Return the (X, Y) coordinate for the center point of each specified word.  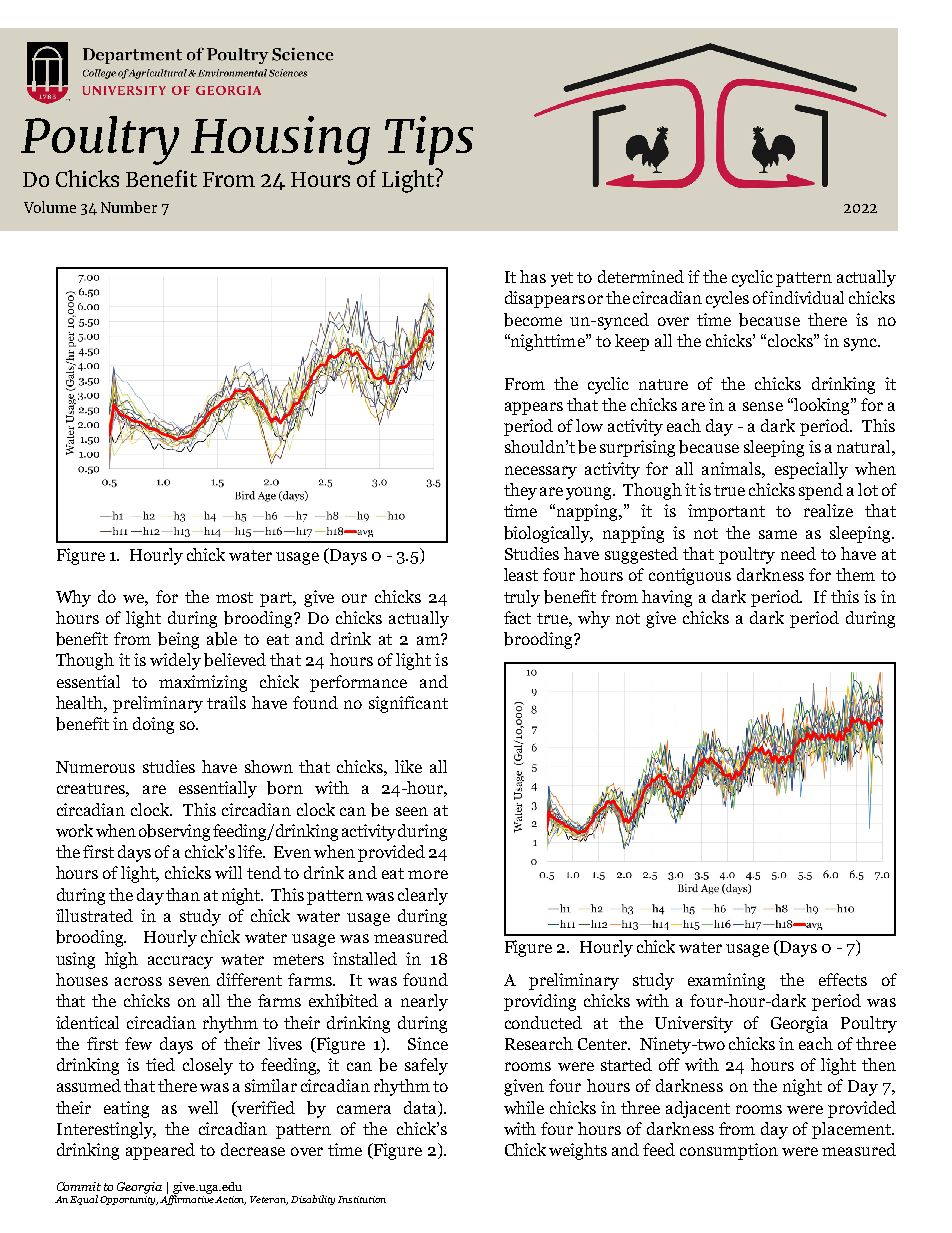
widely (175, 661)
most (234, 597)
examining (726, 981)
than (183, 894)
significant (408, 704)
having (667, 598)
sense (763, 406)
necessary (541, 472)
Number (129, 207)
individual (806, 297)
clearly (423, 896)
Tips (429, 140)
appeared (160, 1151)
